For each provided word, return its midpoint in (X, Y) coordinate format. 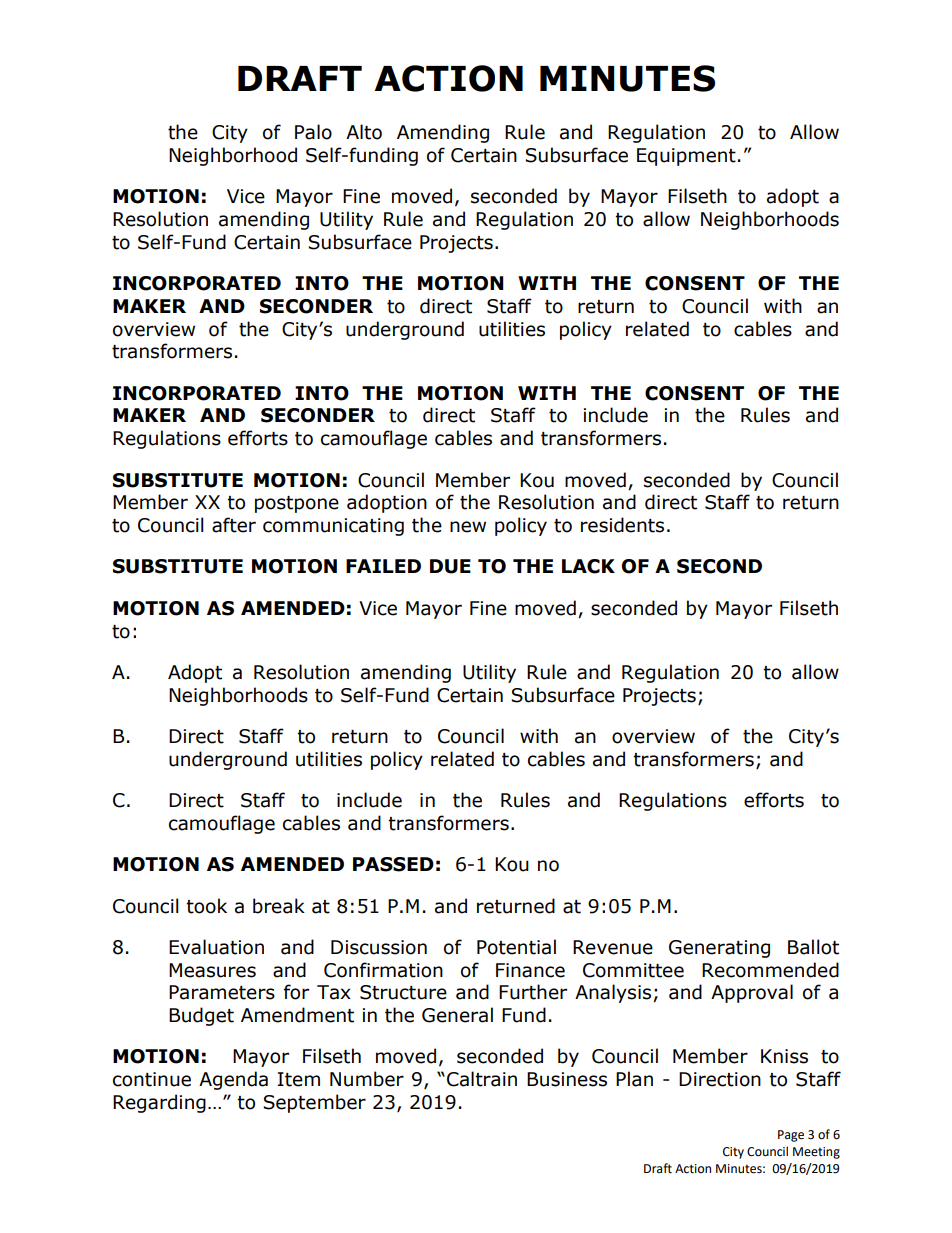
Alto (364, 132)
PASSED (393, 864)
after (234, 525)
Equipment (686, 157)
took (206, 906)
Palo (313, 132)
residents (622, 525)
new (468, 527)
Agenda (233, 1080)
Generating (719, 949)
